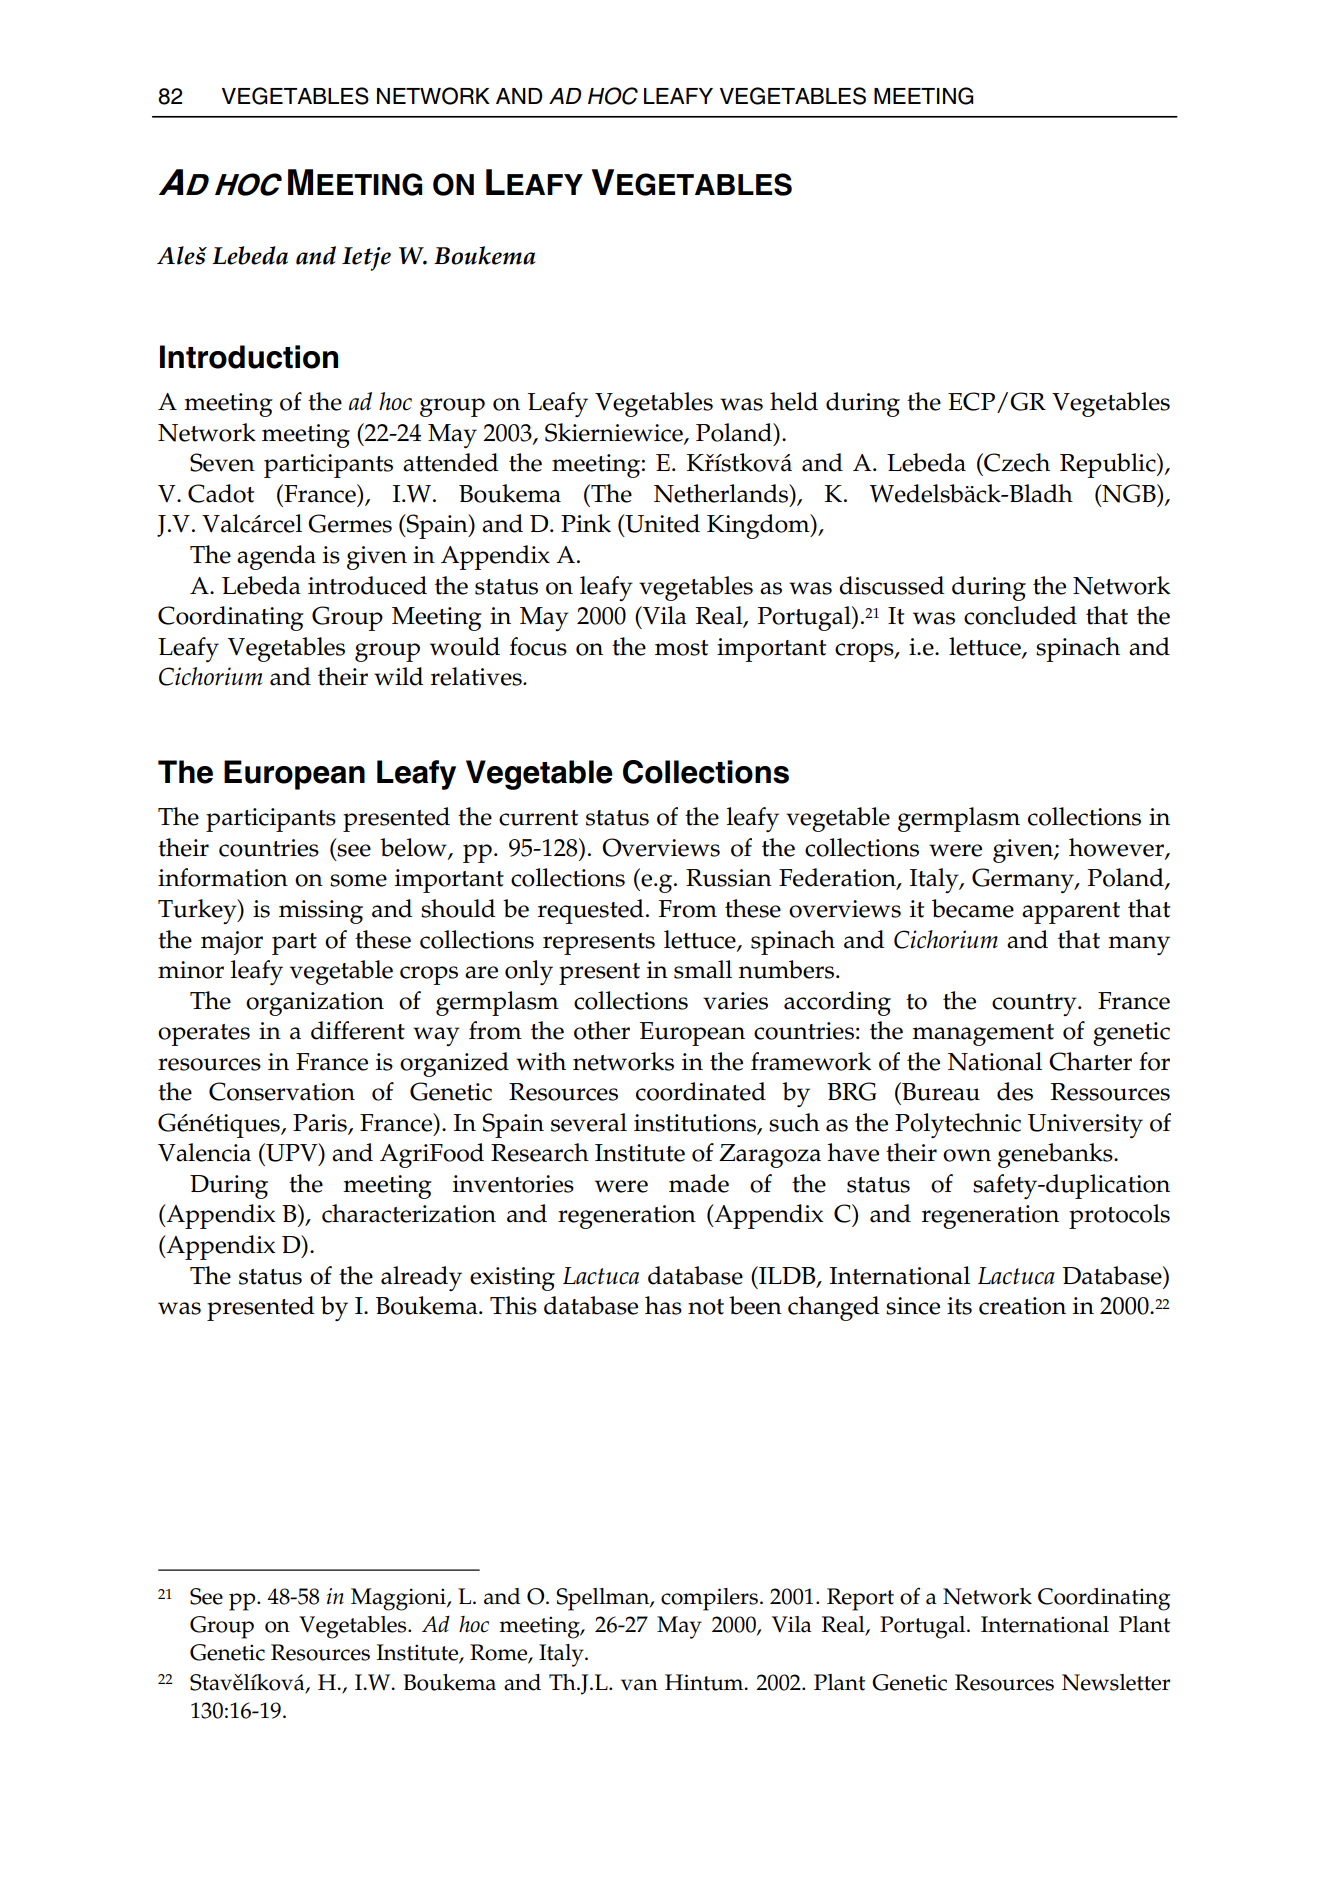 Image resolution: width=1328 pixels, height=1880 pixels. What do you see at coordinates (794, 401) in the screenshot?
I see `held` at bounding box center [794, 401].
